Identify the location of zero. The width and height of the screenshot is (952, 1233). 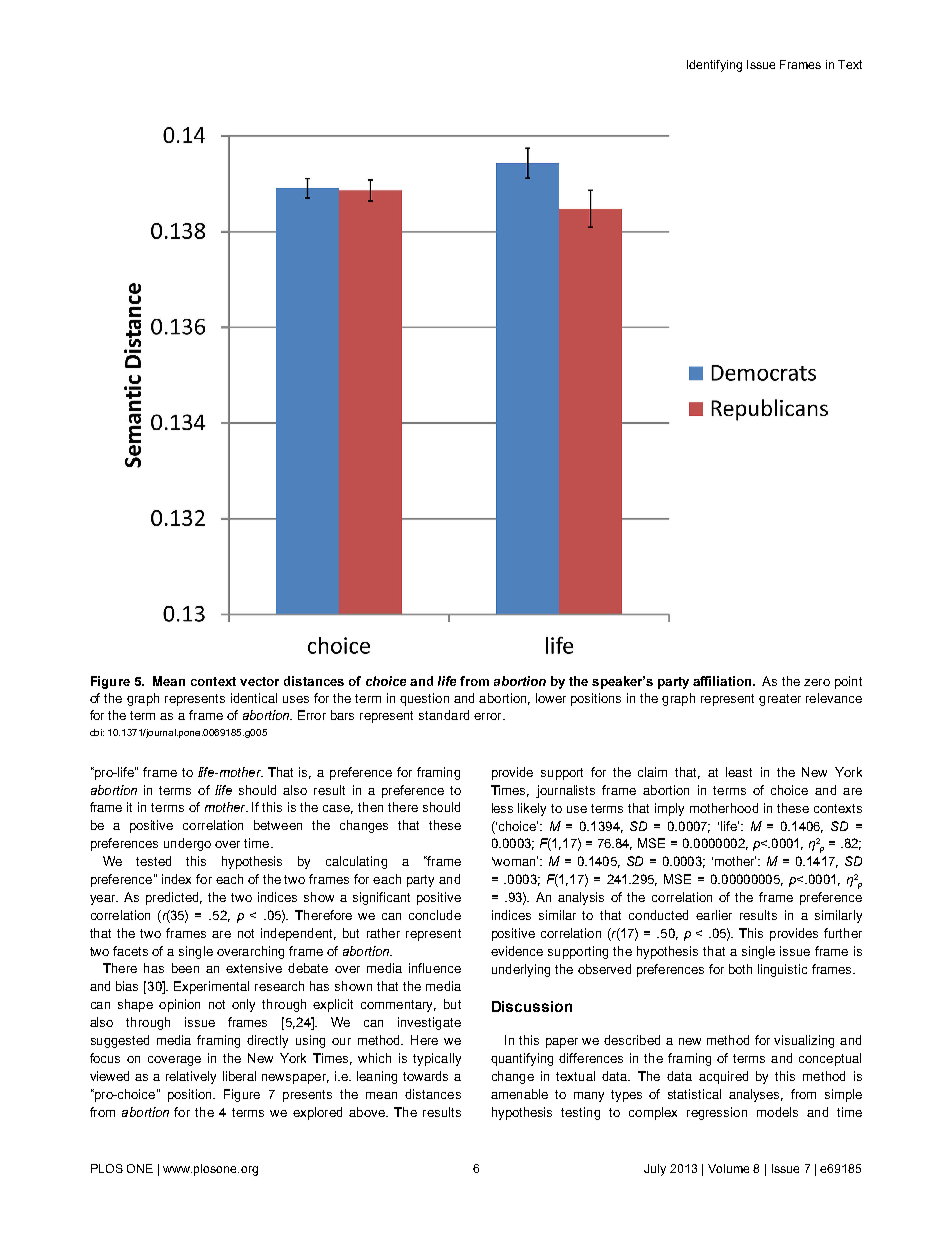
(817, 682).
